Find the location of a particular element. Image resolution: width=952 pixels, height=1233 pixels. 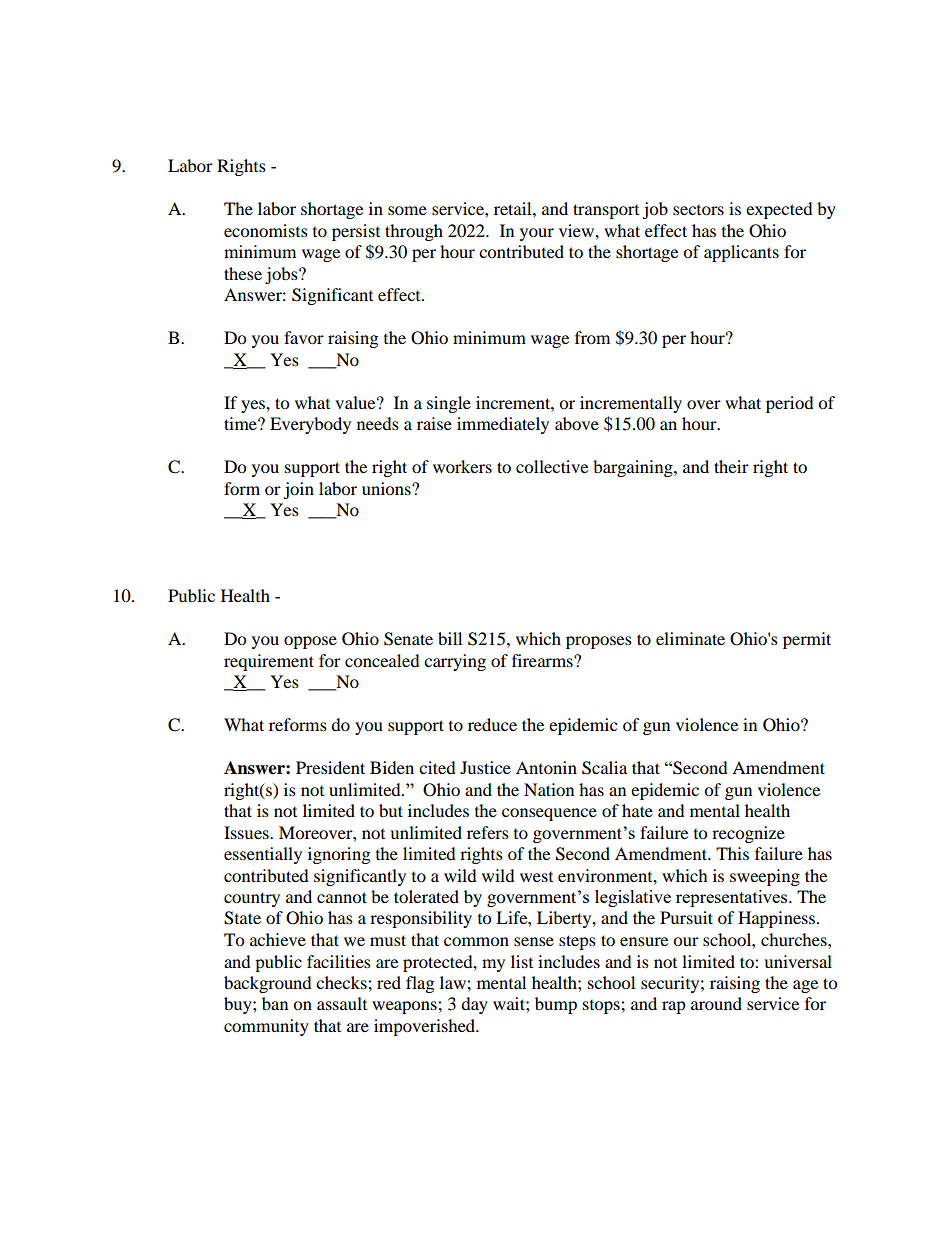

bump is located at coordinates (556, 1005).
